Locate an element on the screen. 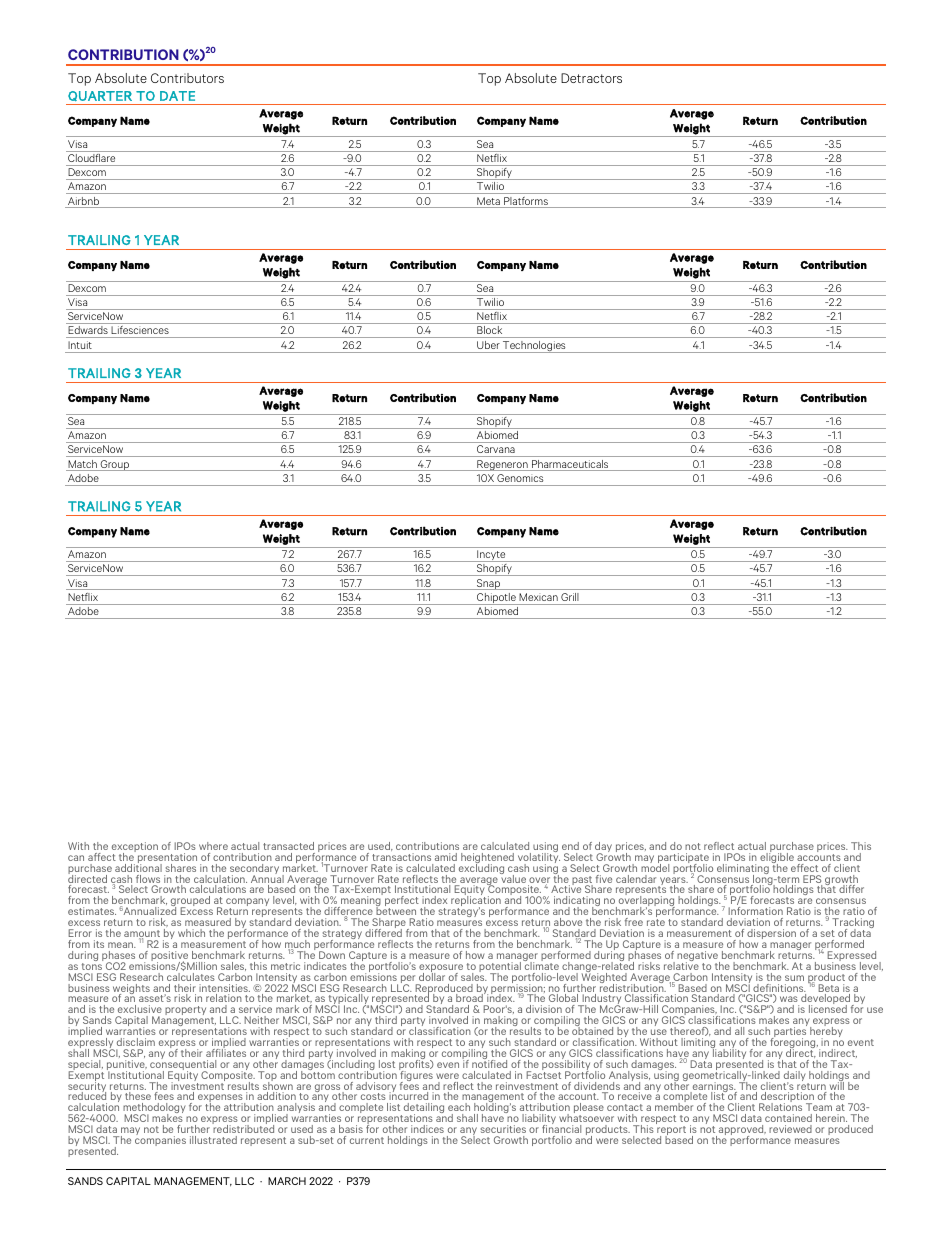  Match is located at coordinates (82, 465).
